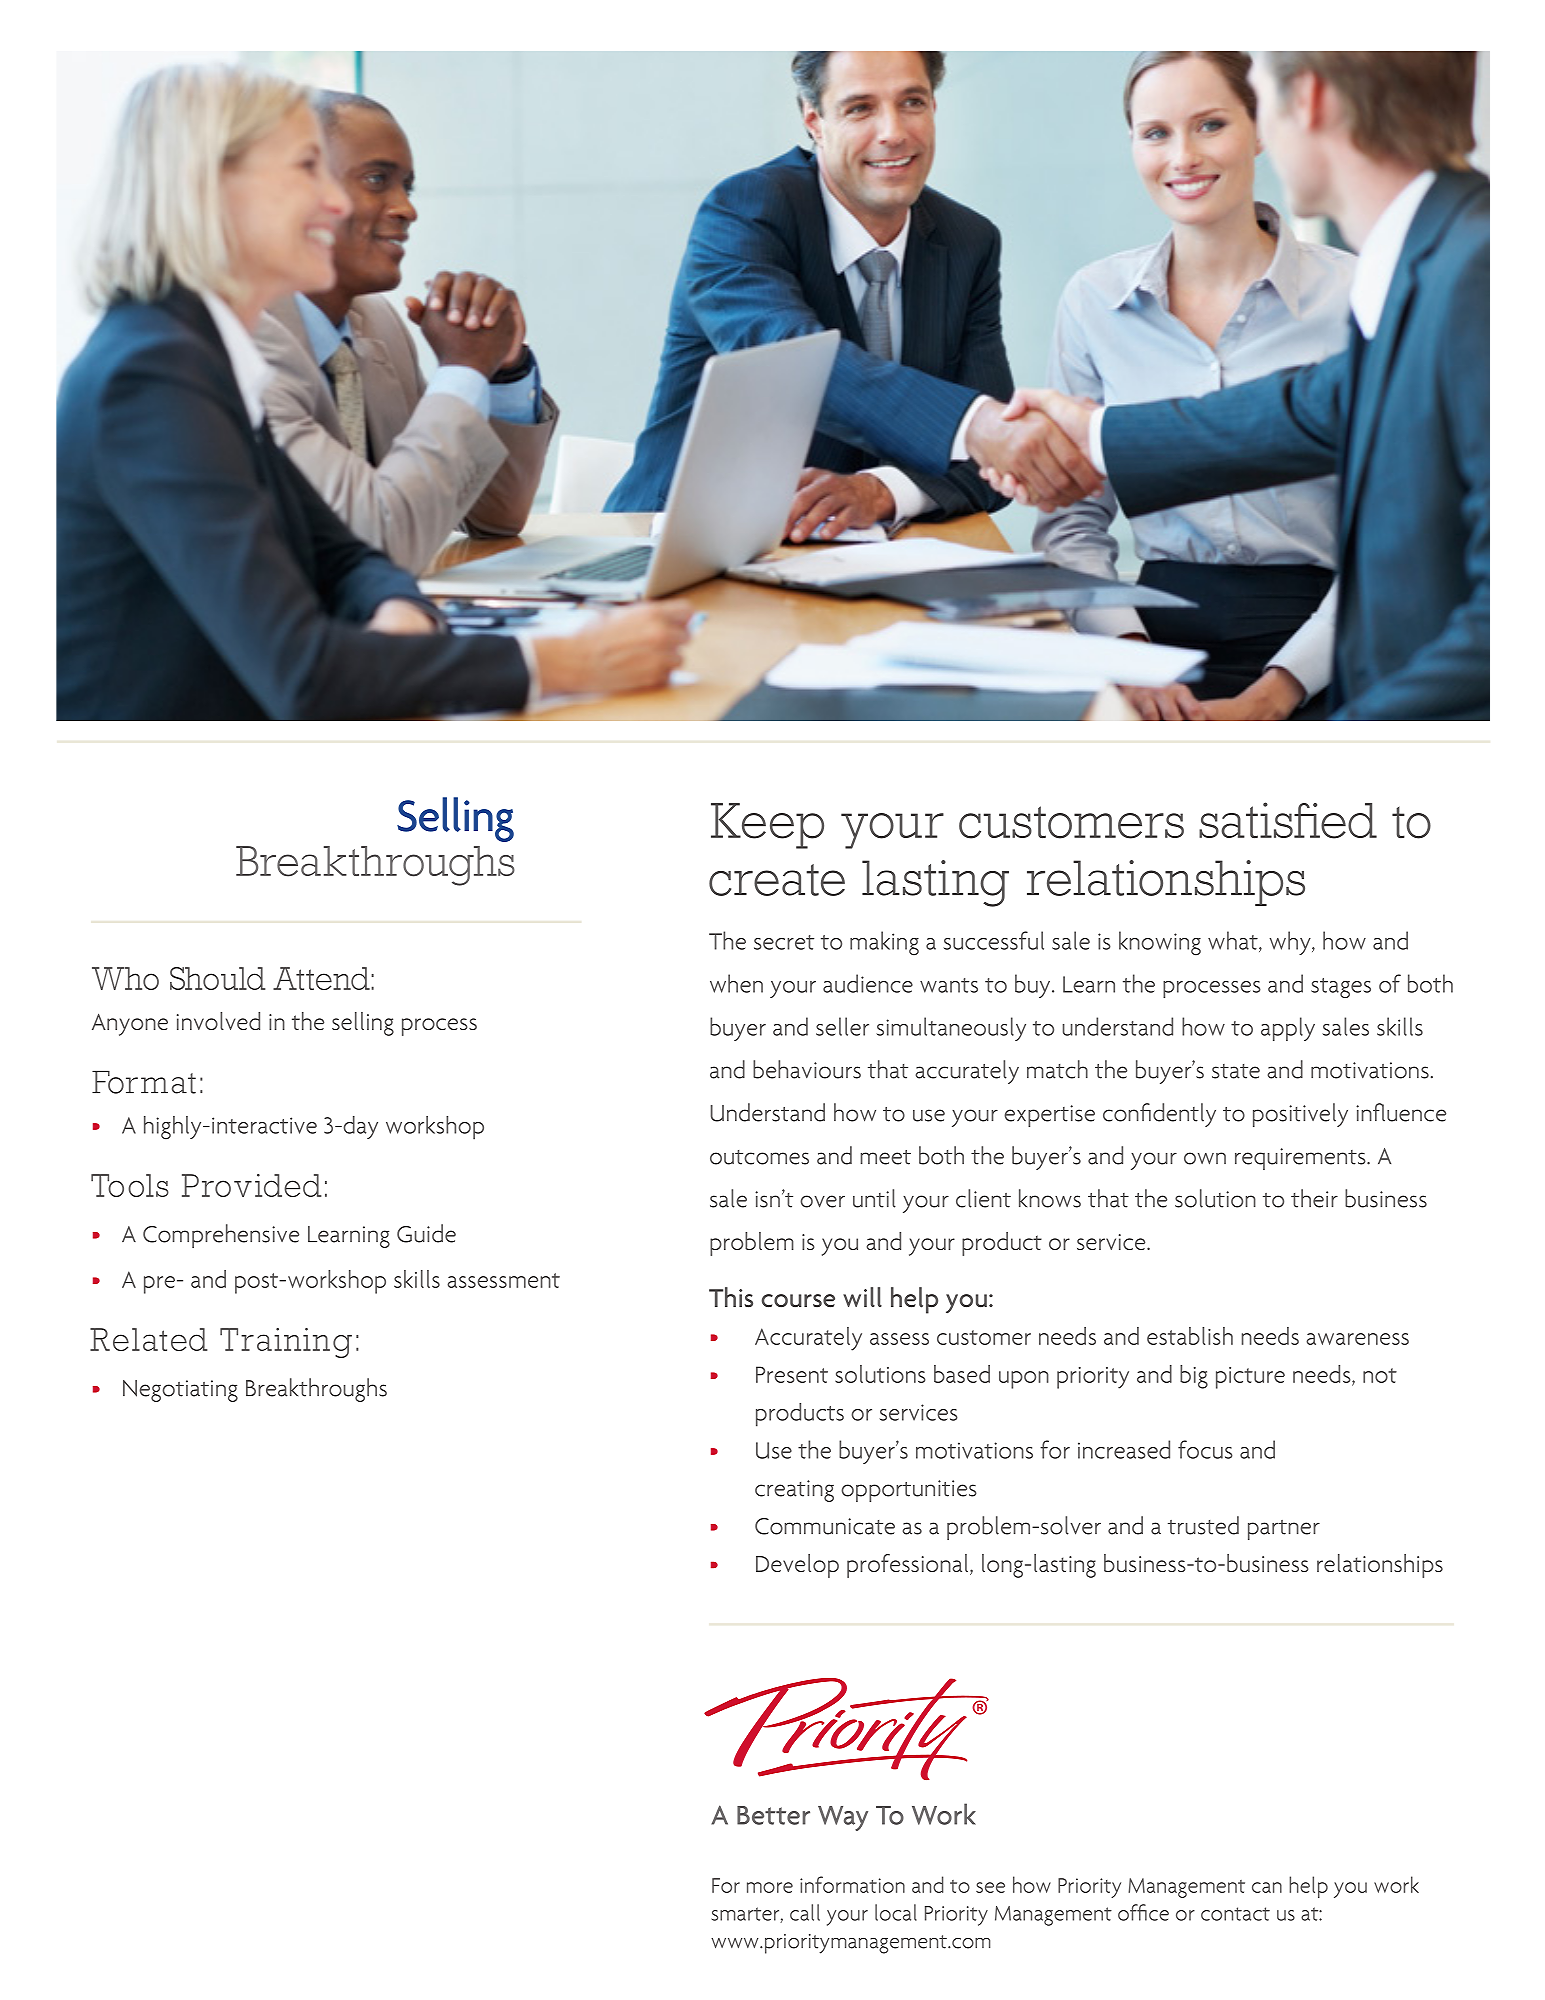  Describe the element at coordinates (1267, 1887) in the screenshot. I see `can` at that location.
